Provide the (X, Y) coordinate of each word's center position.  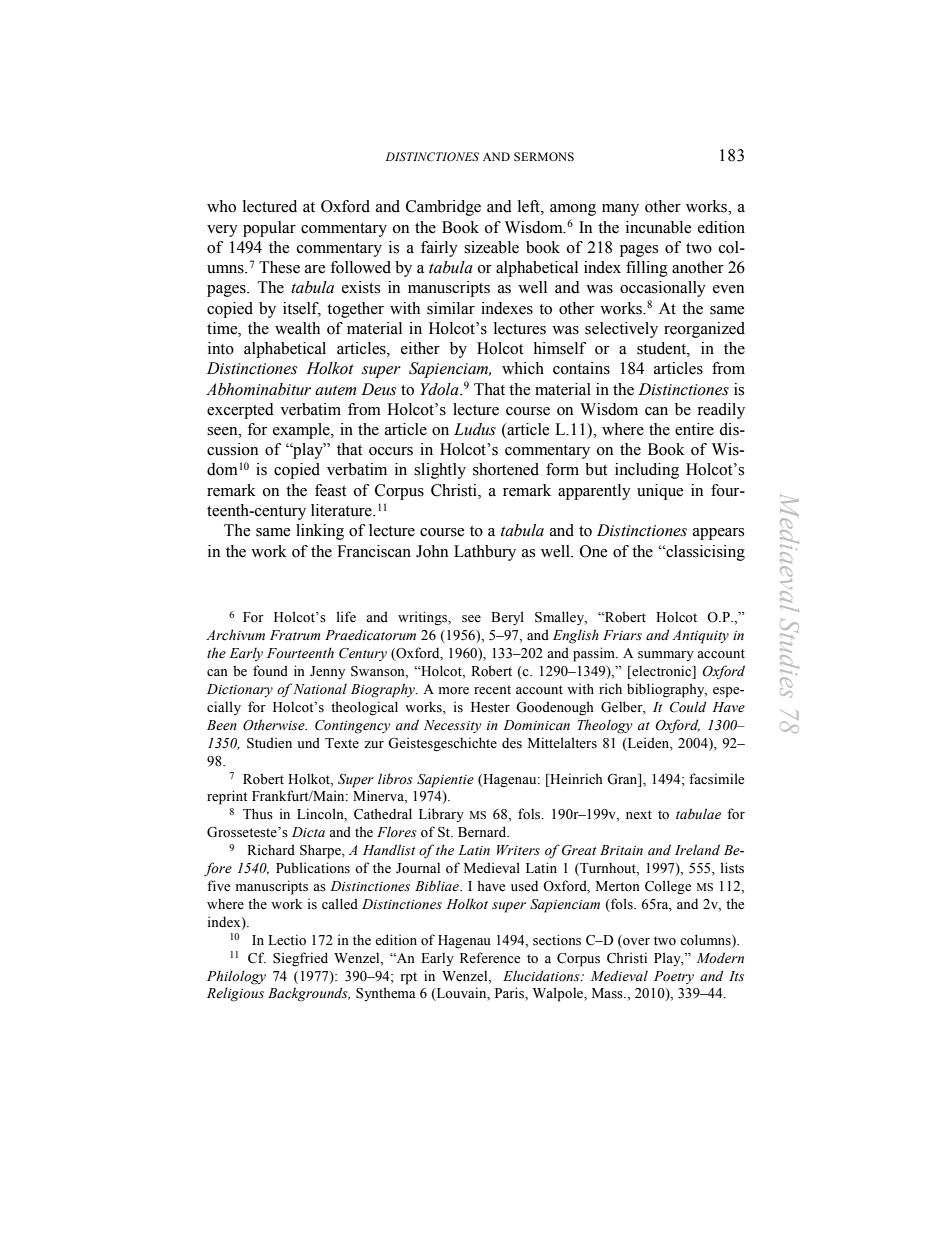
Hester (490, 707)
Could (688, 707)
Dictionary (240, 690)
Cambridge (443, 208)
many (620, 210)
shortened (506, 469)
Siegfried (300, 959)
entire (694, 429)
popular (269, 229)
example (302, 431)
